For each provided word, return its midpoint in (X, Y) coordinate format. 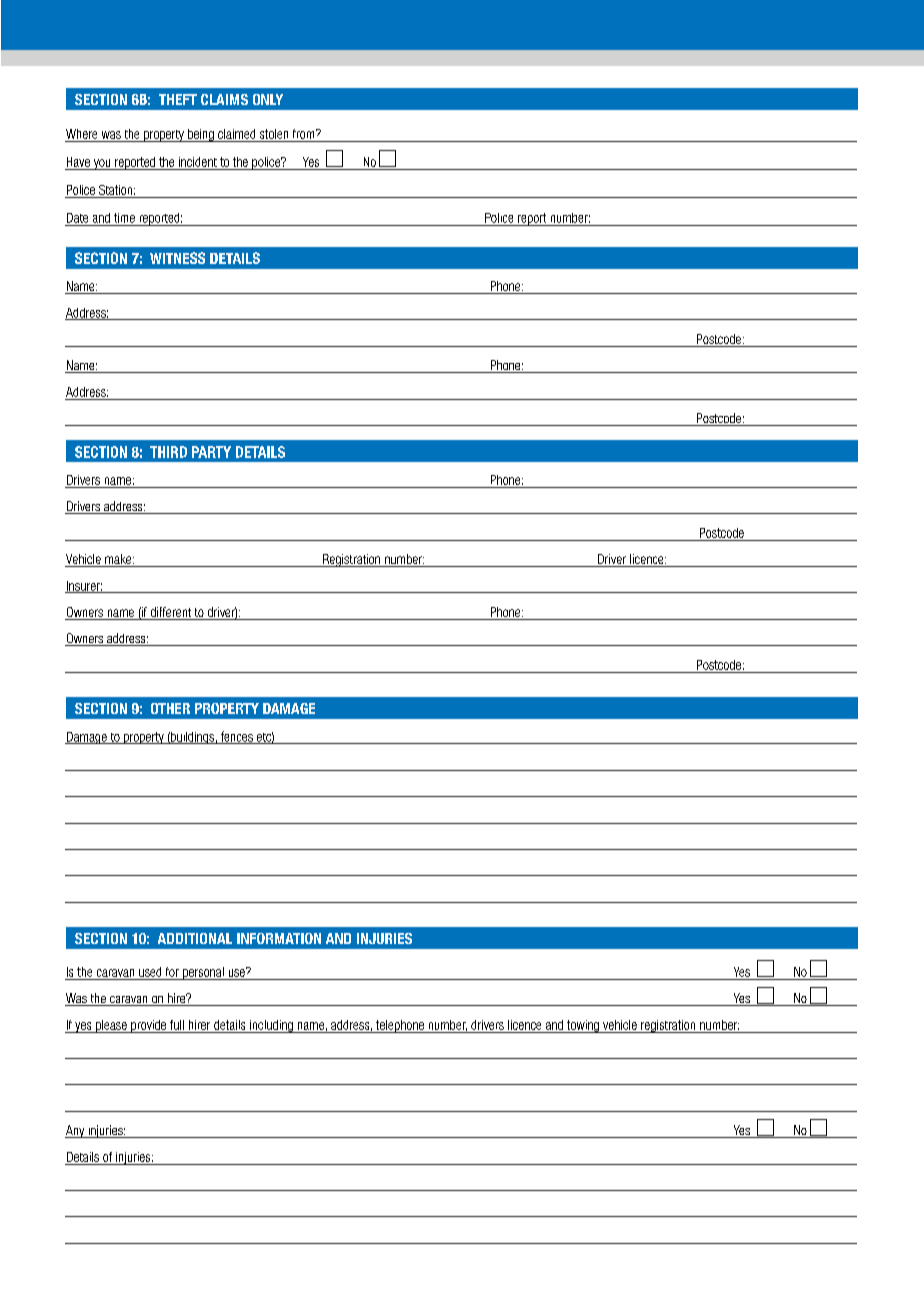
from (305, 134)
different (170, 613)
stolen (274, 134)
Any (76, 1131)
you (102, 164)
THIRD (168, 452)
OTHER (170, 708)
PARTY (211, 452)
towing (583, 1026)
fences (236, 737)
